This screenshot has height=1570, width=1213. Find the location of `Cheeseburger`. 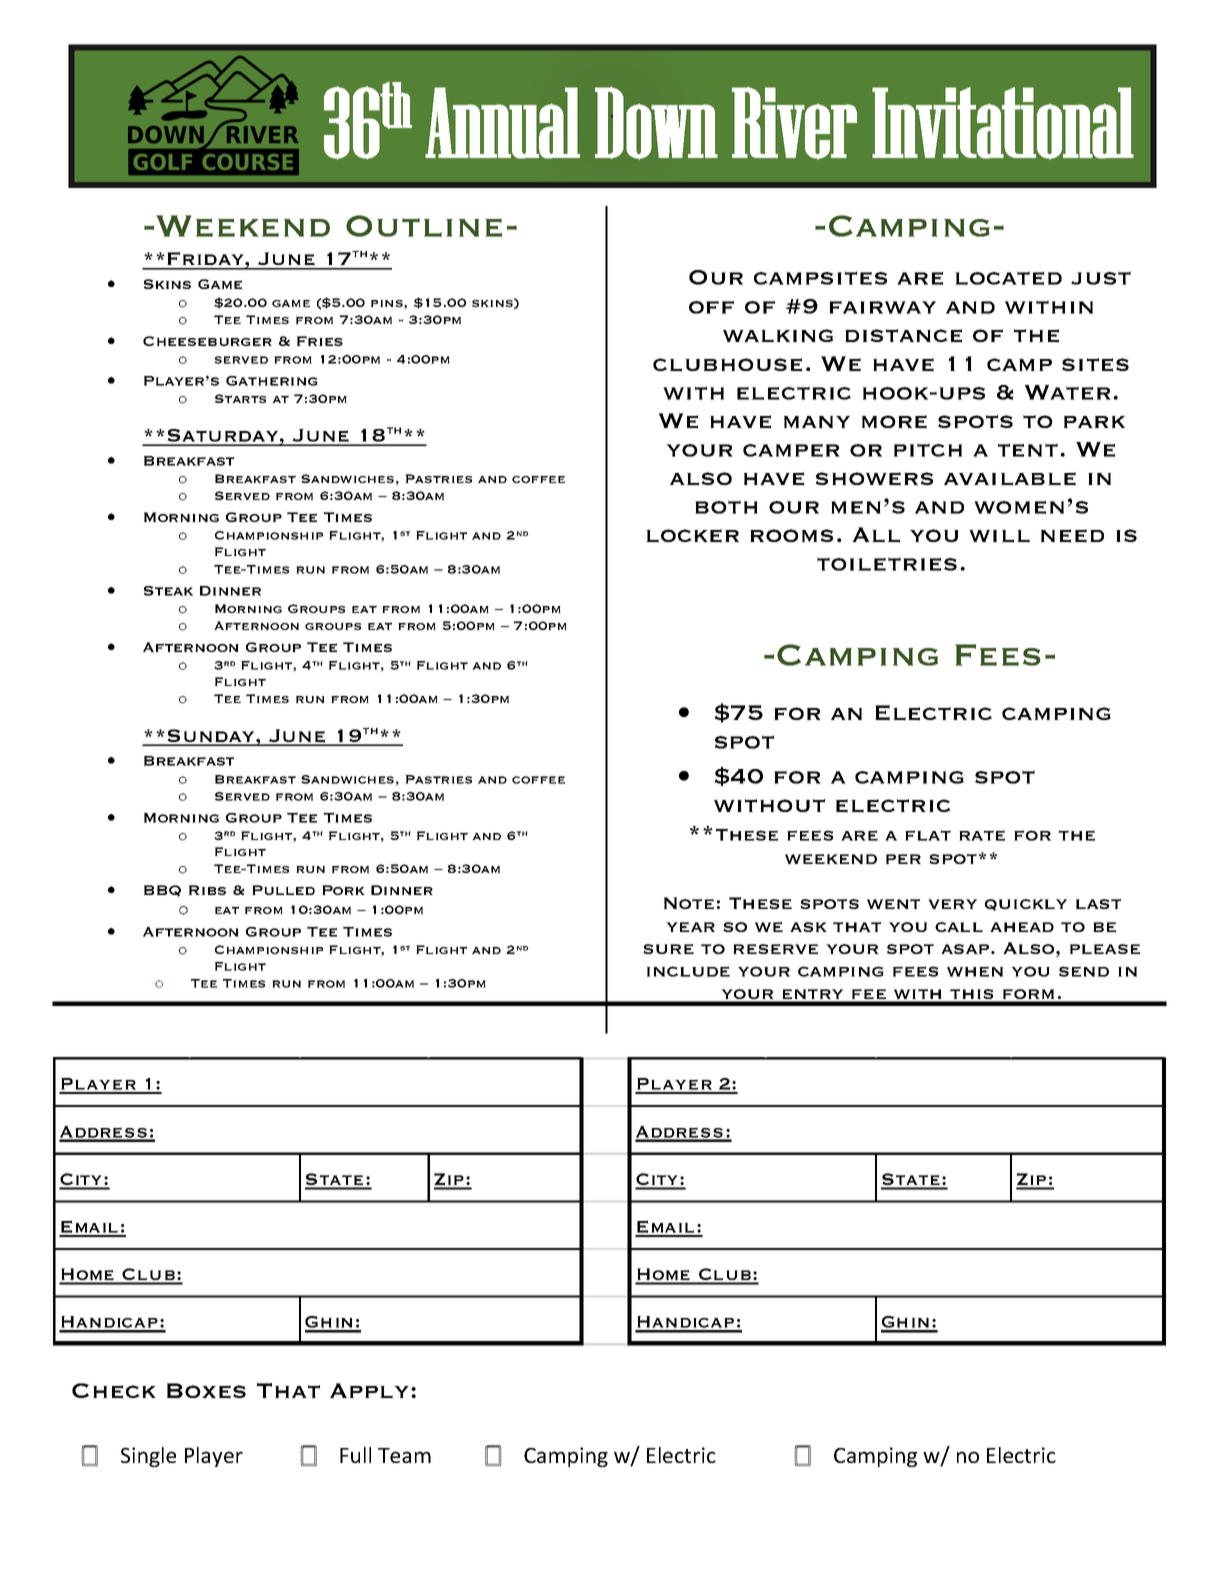

Cheeseburger is located at coordinates (207, 341).
